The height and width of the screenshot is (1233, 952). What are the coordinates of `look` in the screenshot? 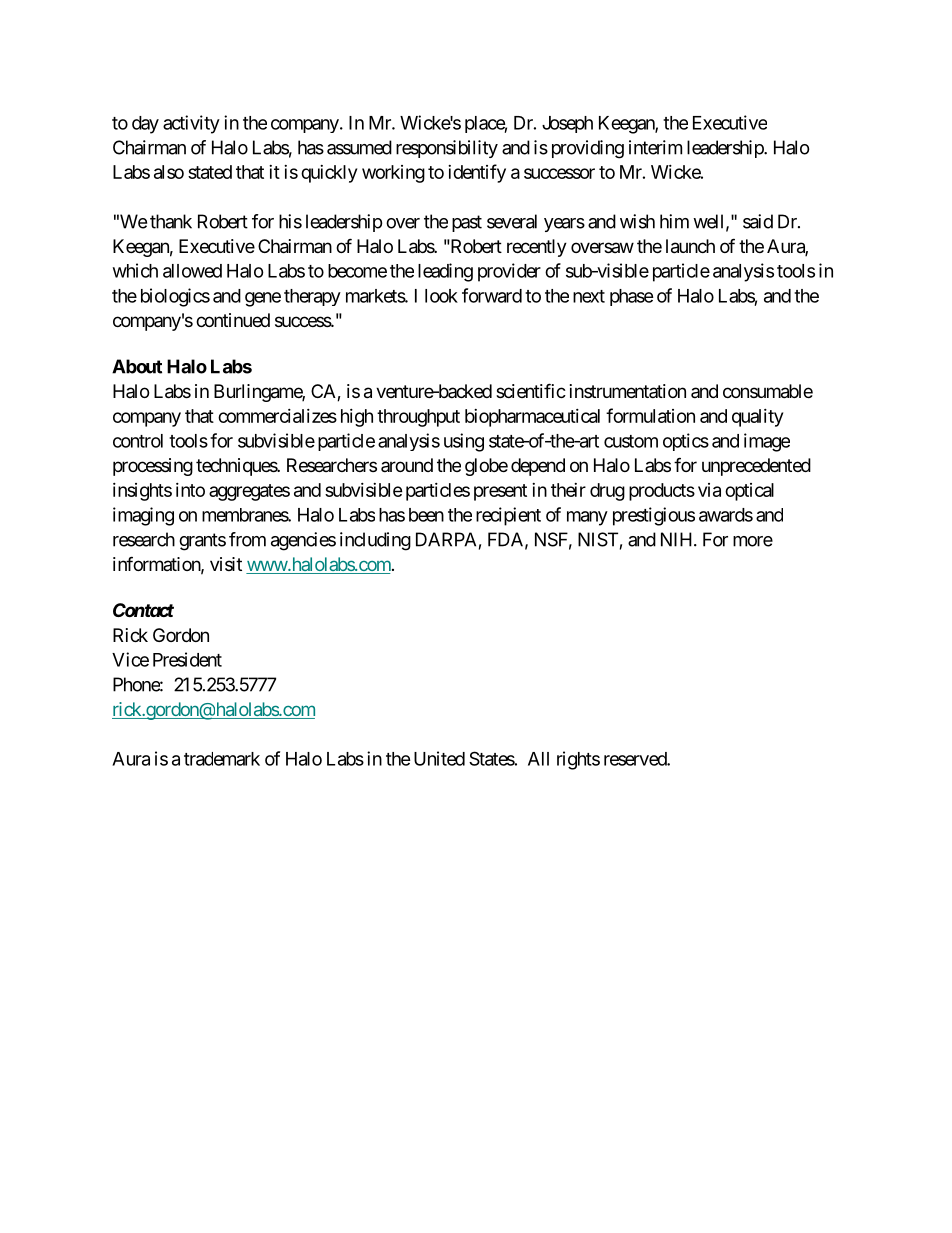 It's located at (441, 296).
